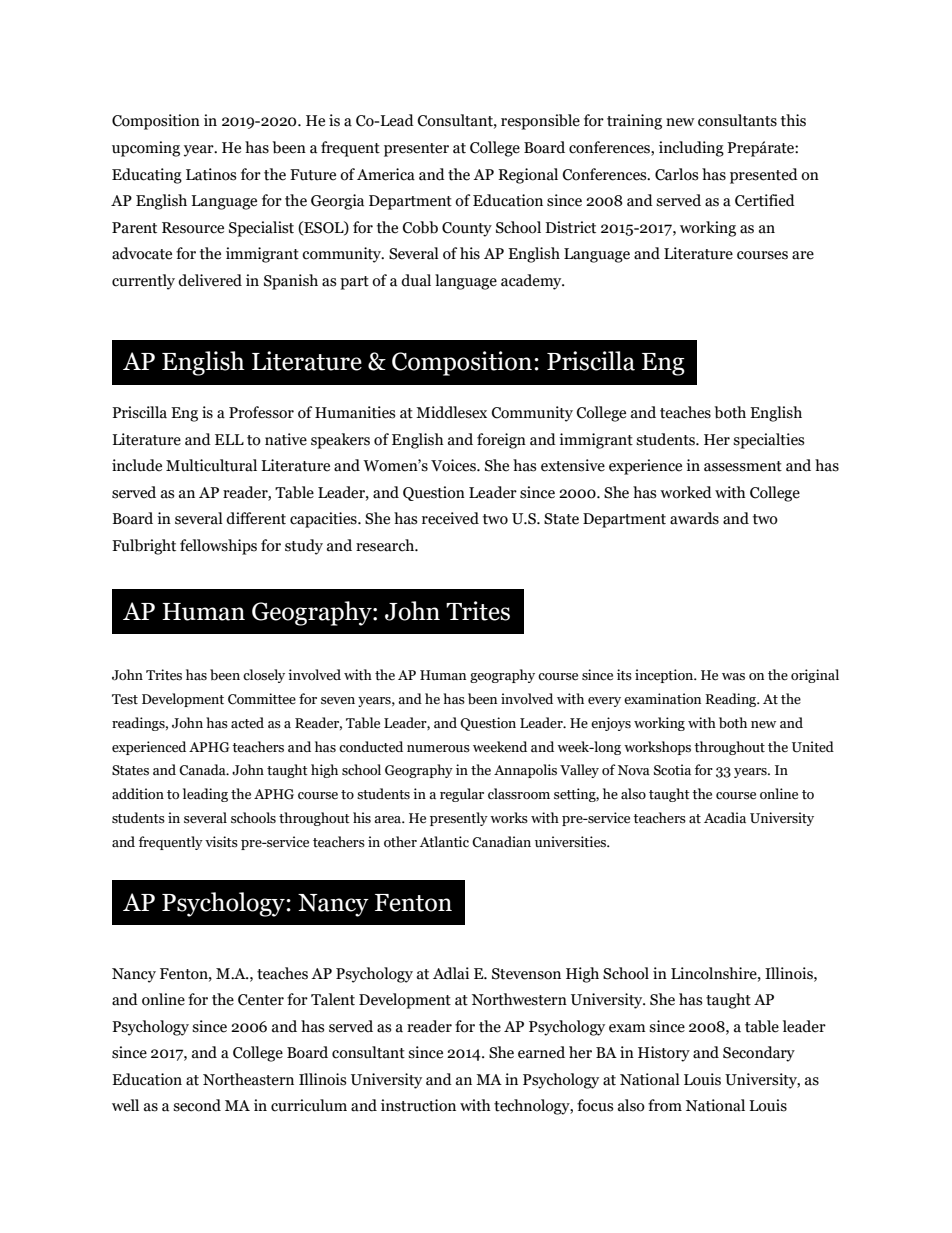 The width and height of the document is (952, 1233). Describe the element at coordinates (211, 174) in the document. I see `Latinos` at that location.
